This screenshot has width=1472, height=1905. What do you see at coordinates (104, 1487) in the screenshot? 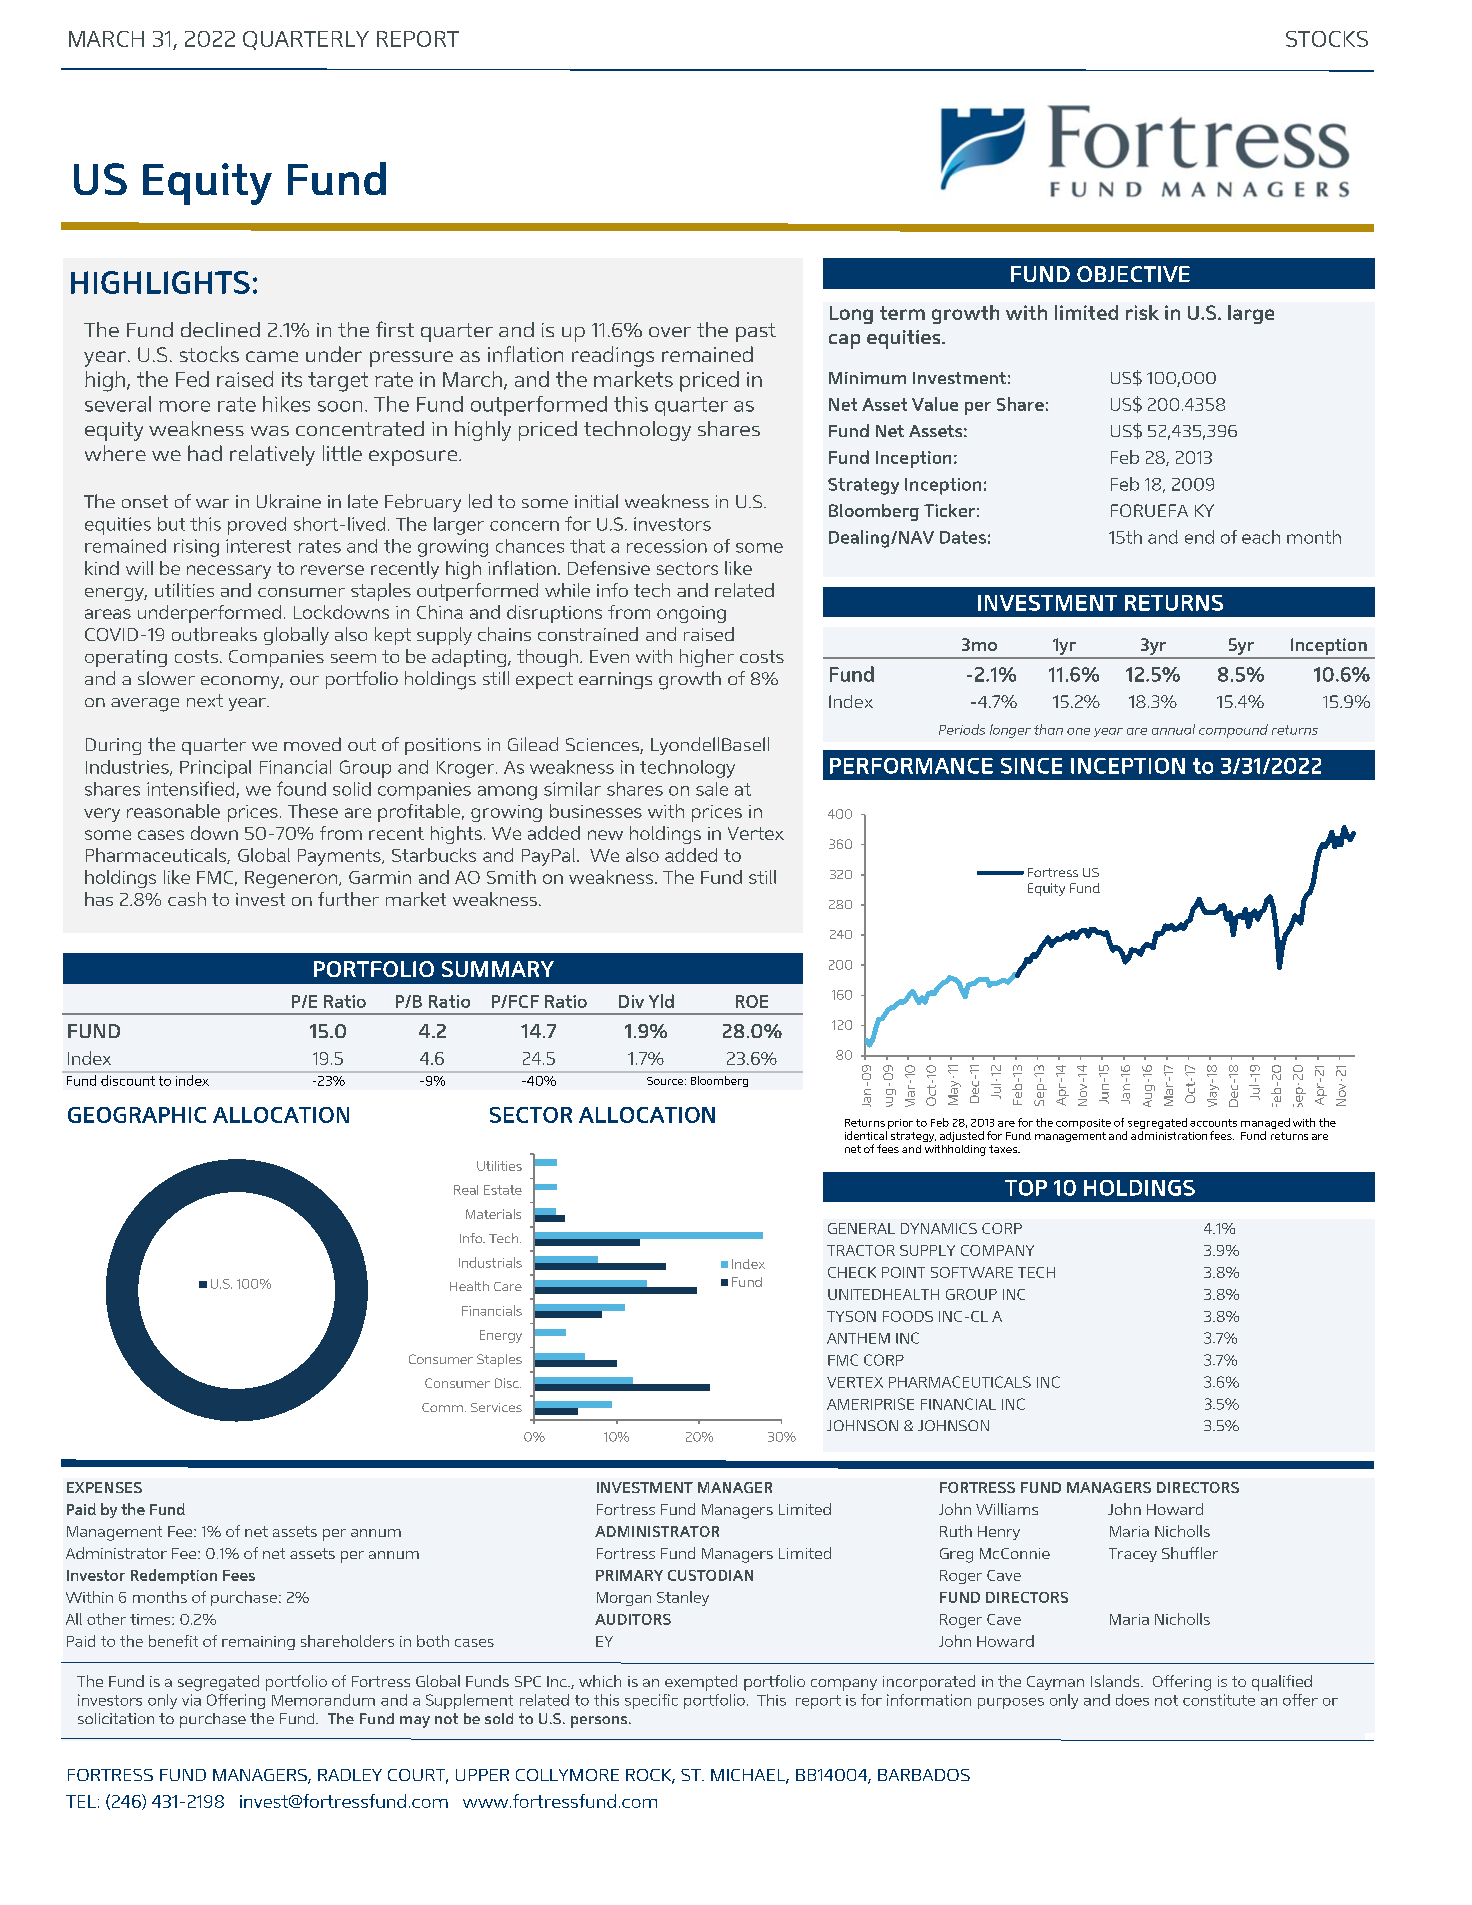
I see `EXPENSES` at bounding box center [104, 1487].
